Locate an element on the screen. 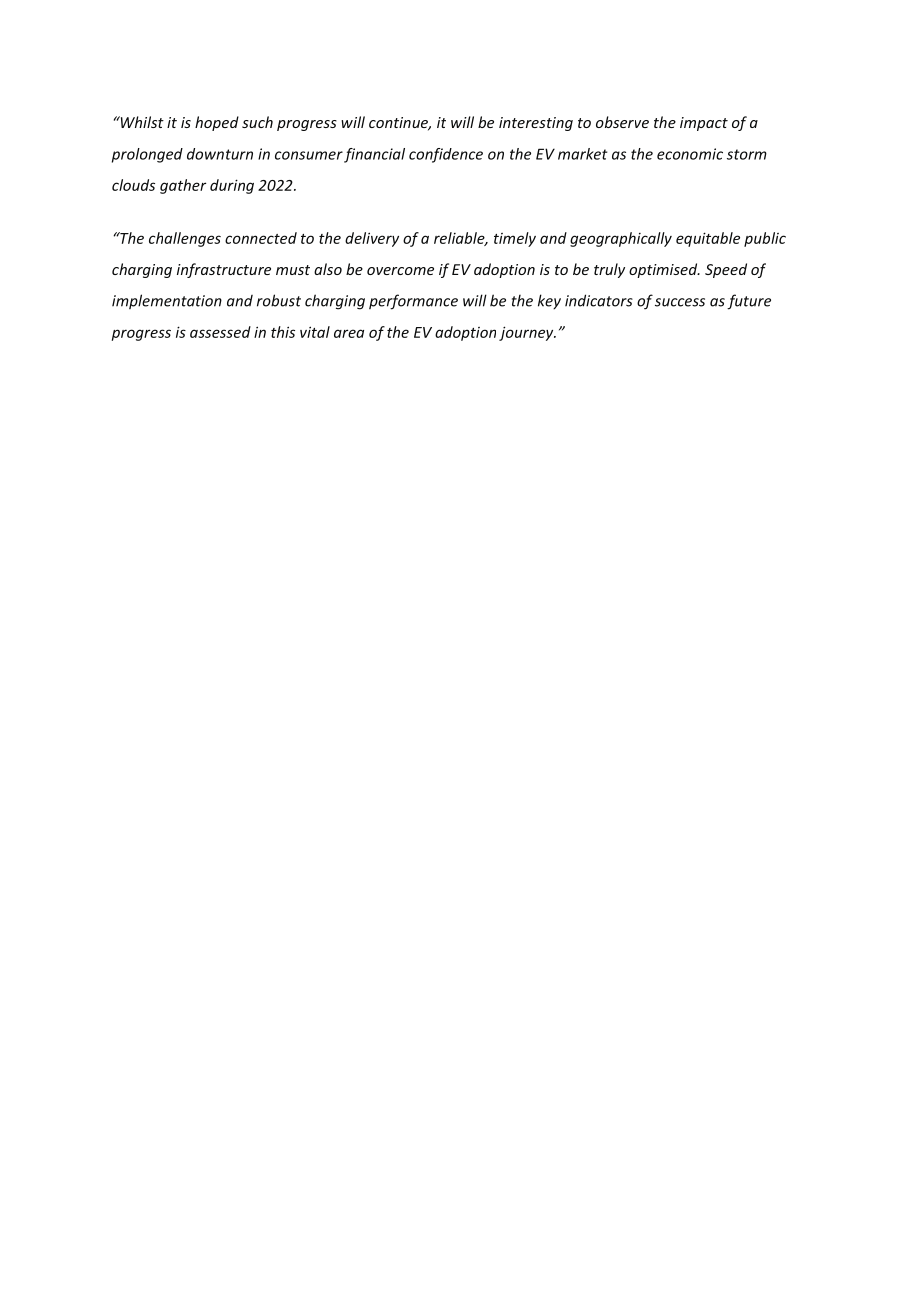 This screenshot has width=924, height=1308. implementation is located at coordinates (167, 301).
